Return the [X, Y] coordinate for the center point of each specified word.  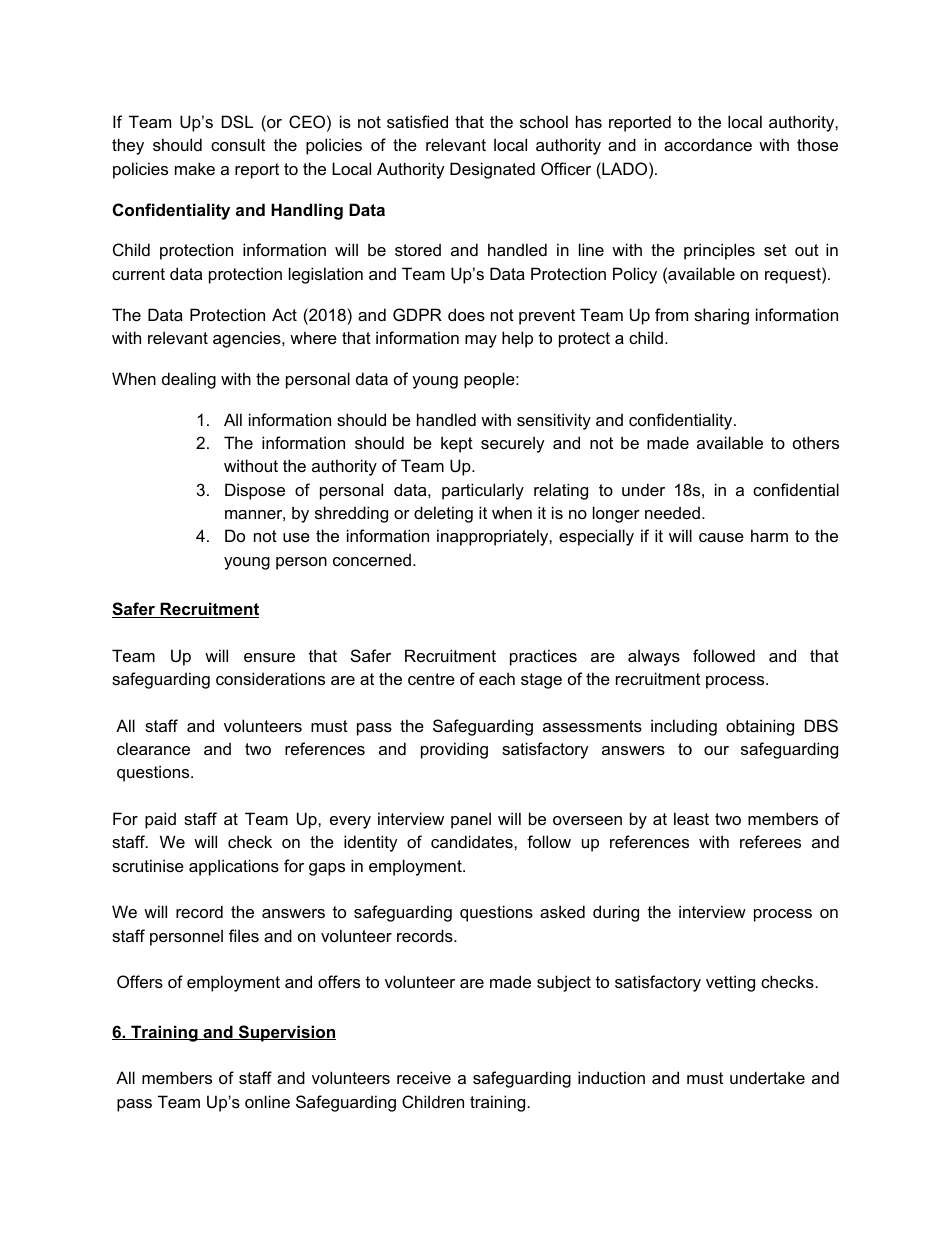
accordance [708, 144]
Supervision [286, 1033]
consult [238, 144]
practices [543, 657]
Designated [492, 170]
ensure [269, 657]
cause [721, 537]
